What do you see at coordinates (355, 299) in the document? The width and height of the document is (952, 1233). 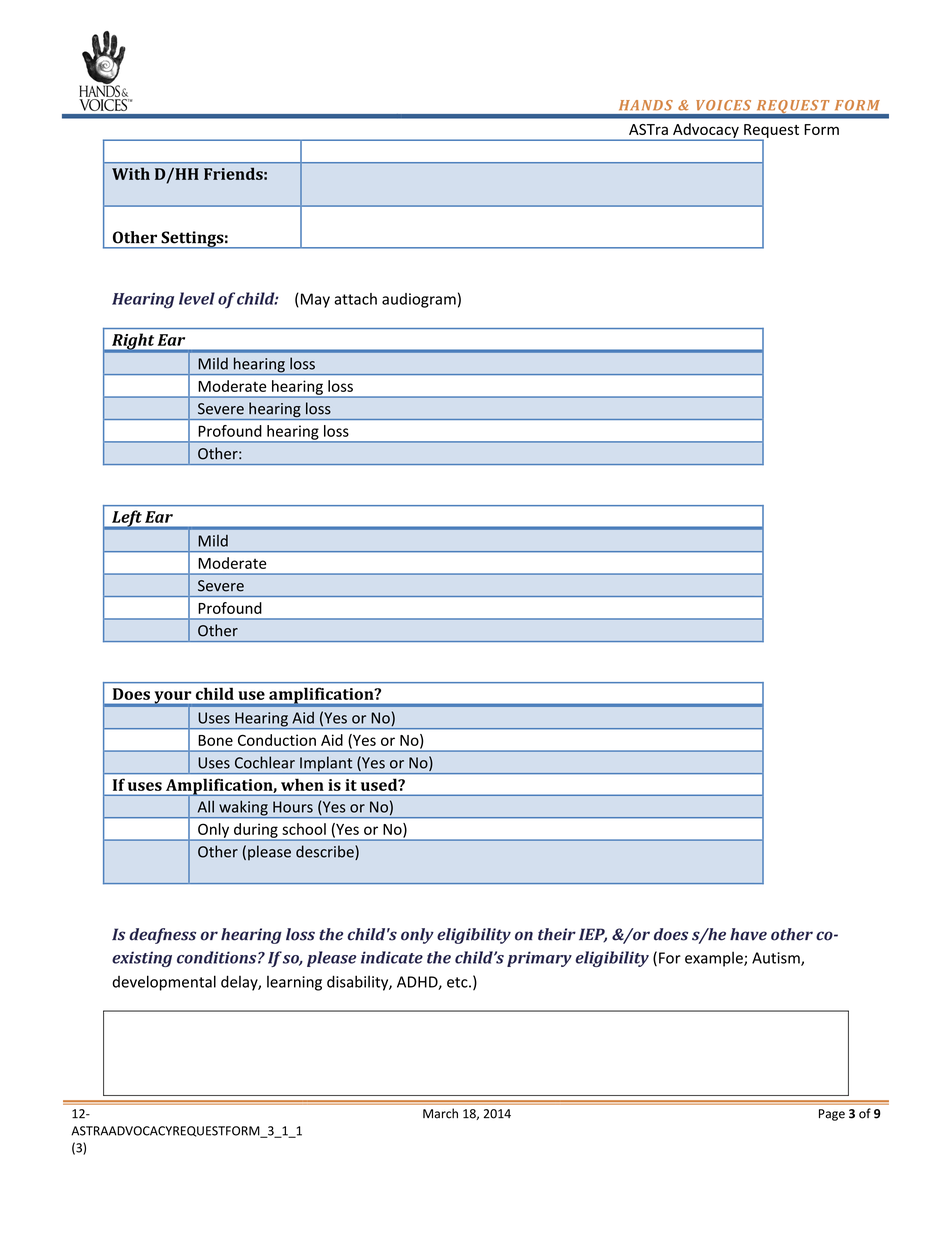 I see `attach` at bounding box center [355, 299].
